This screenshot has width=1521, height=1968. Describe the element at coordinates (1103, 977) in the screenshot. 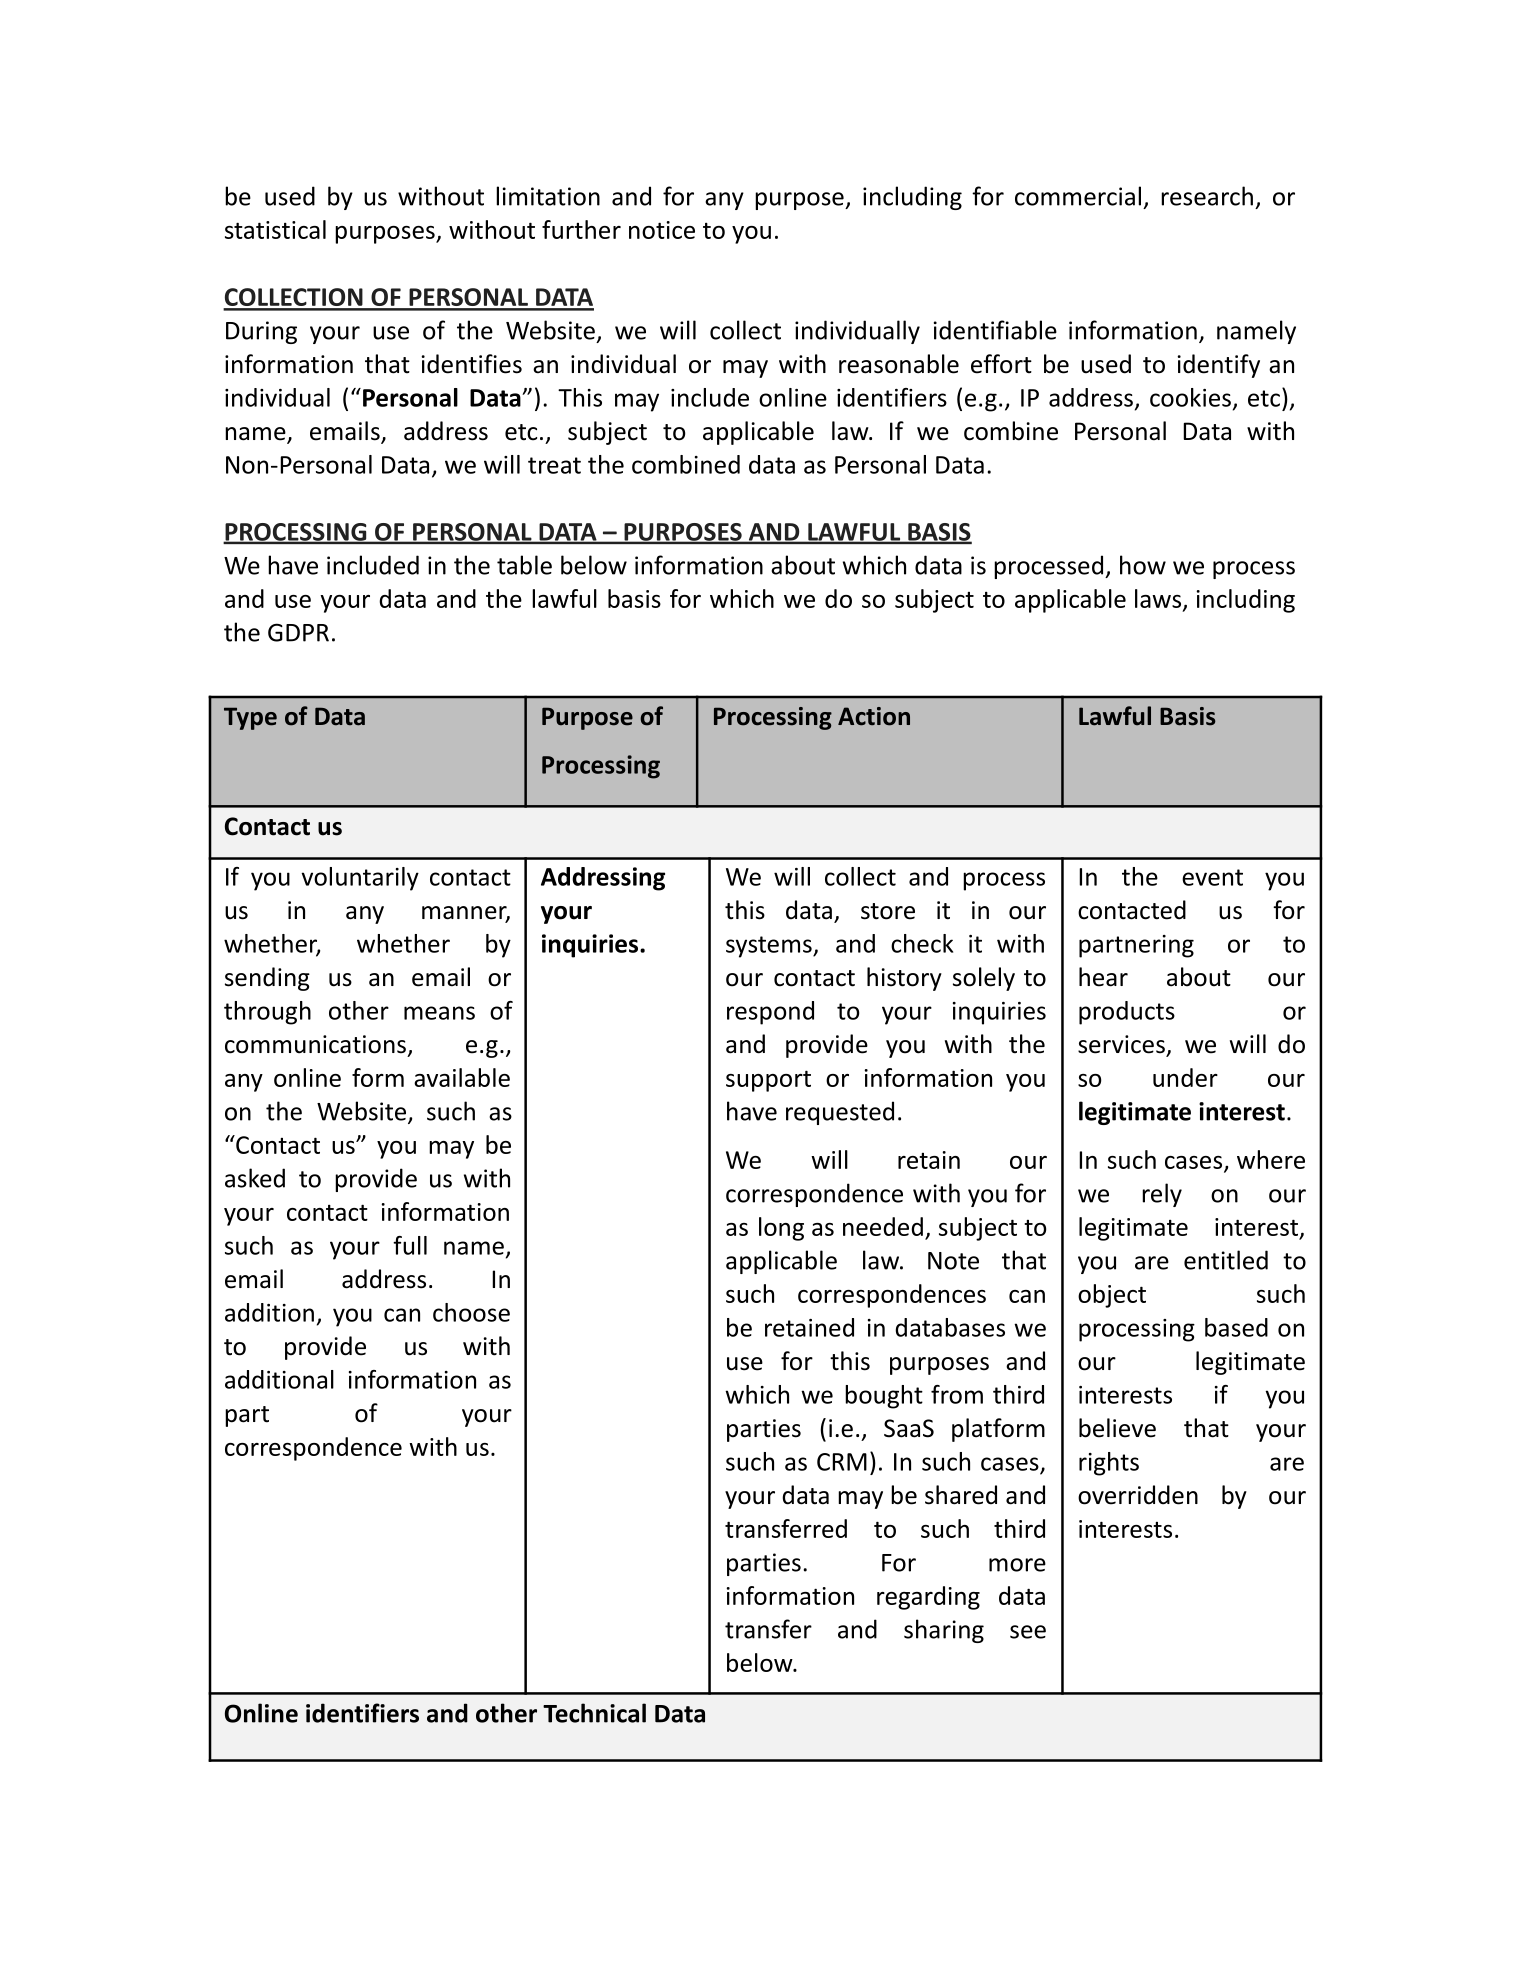

I see `hear` at that location.
